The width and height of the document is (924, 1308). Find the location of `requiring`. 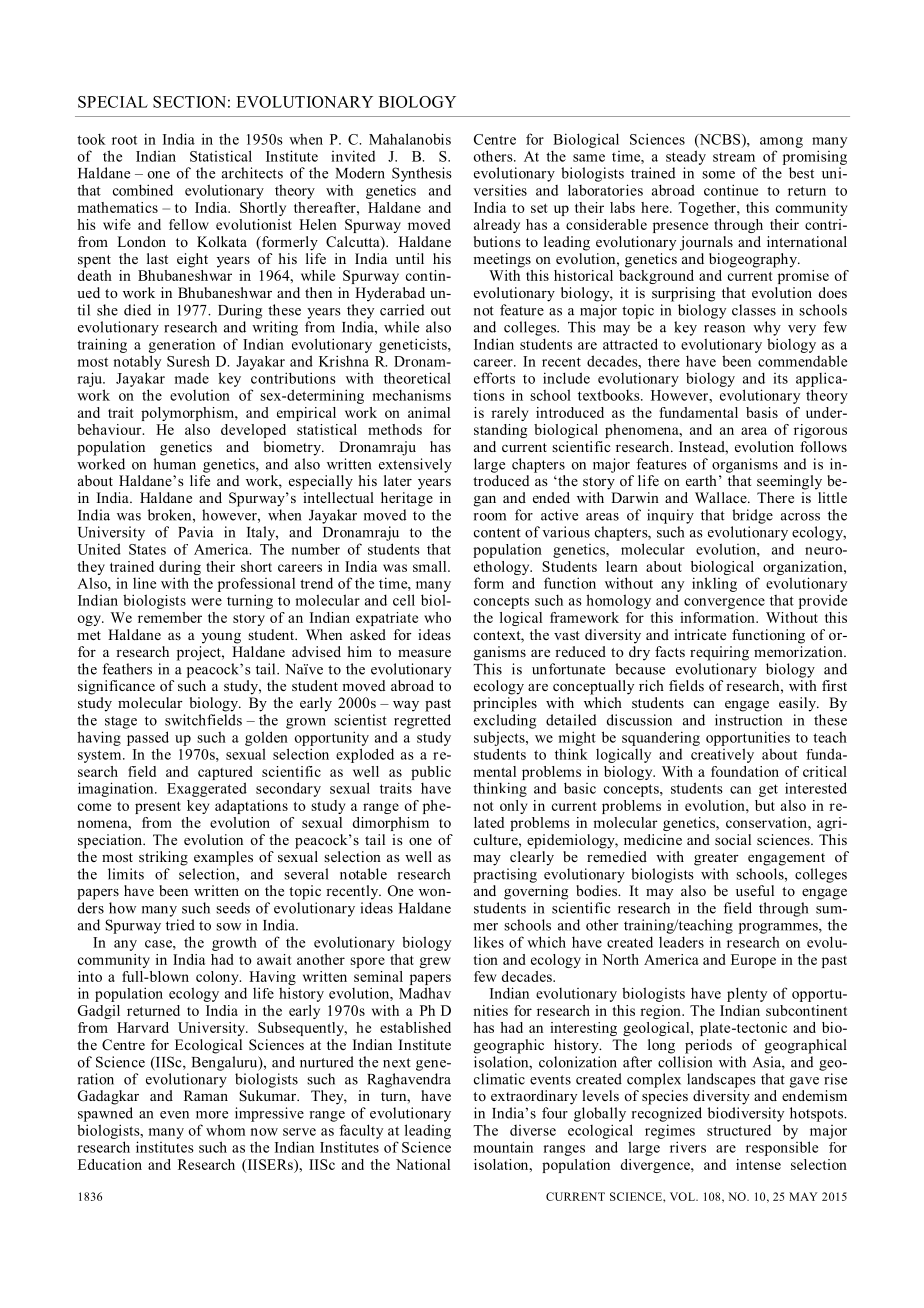

requiring is located at coordinates (719, 653).
